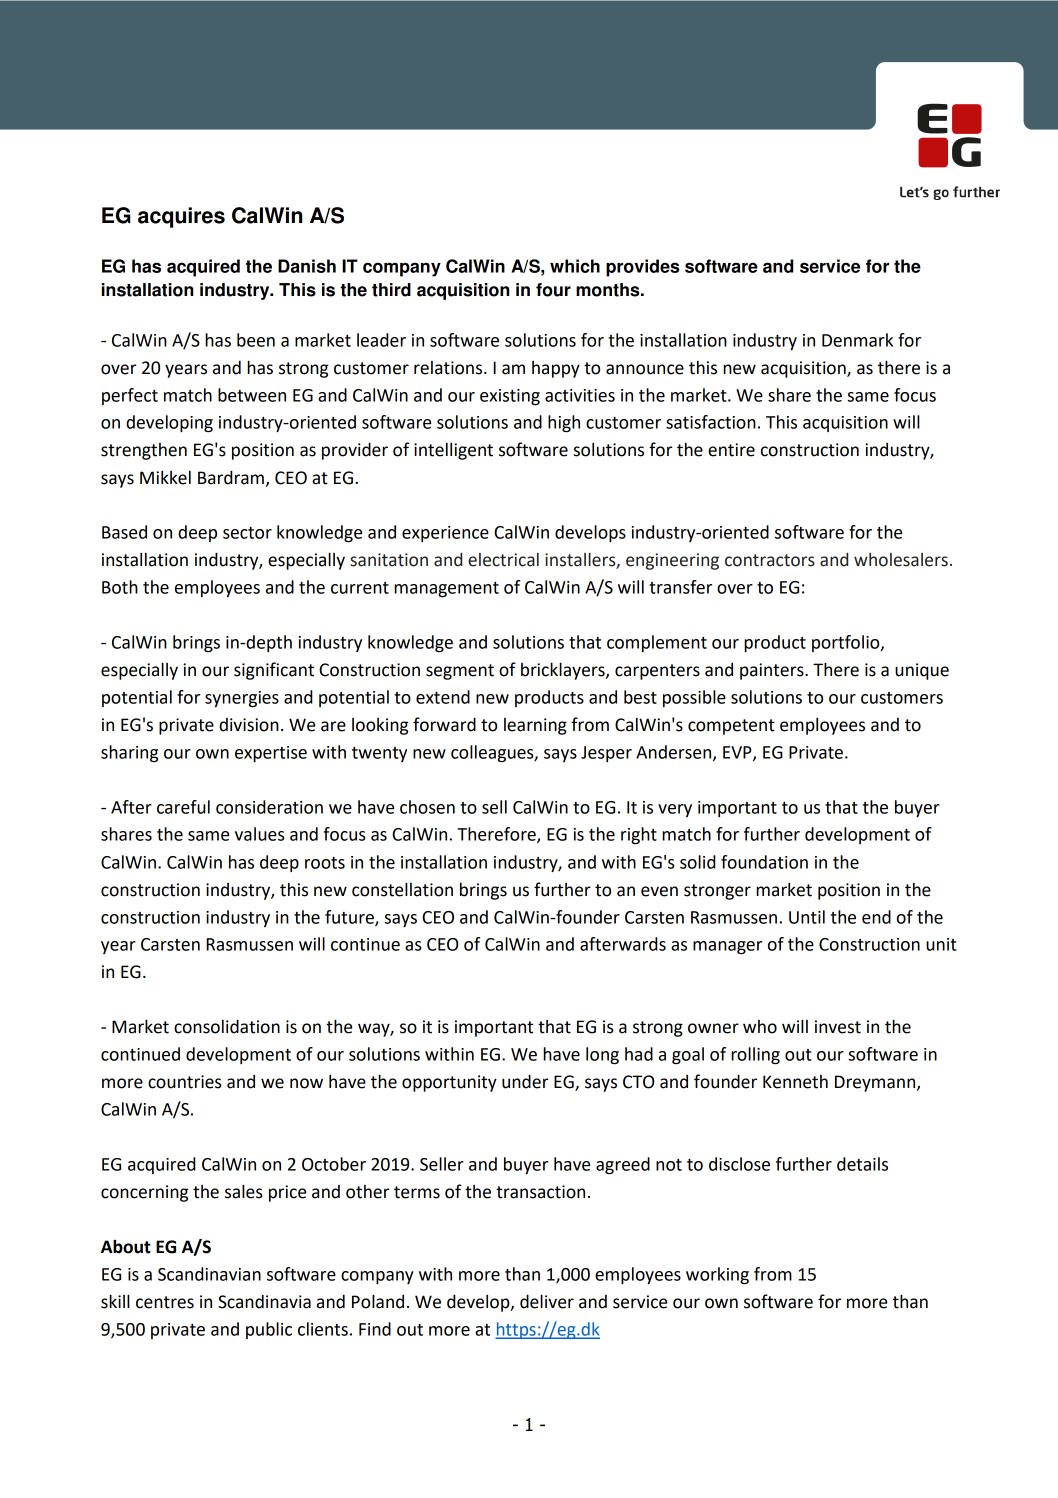  I want to click on Denmark, so click(857, 340).
